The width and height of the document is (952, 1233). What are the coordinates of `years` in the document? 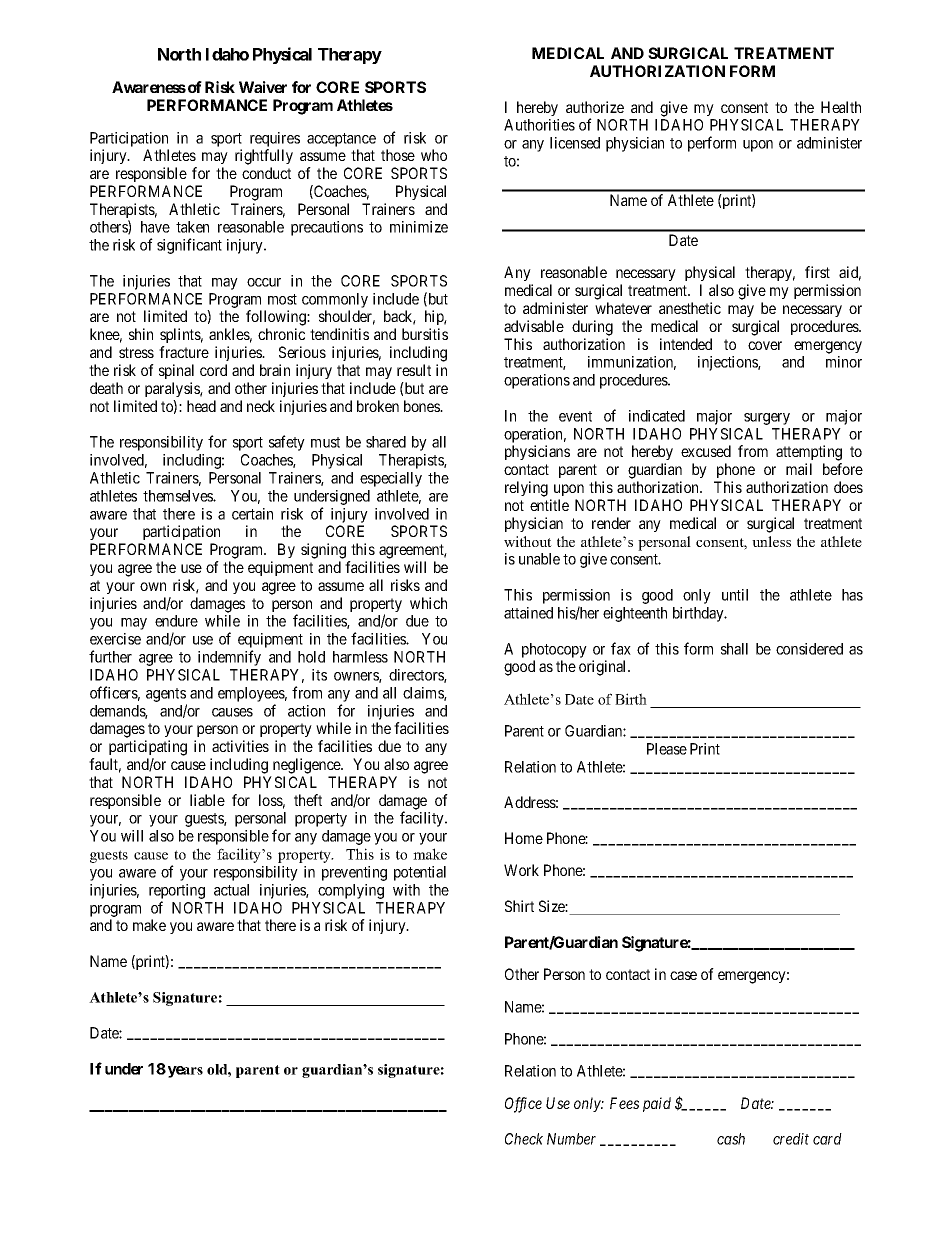 It's located at (185, 1072).
